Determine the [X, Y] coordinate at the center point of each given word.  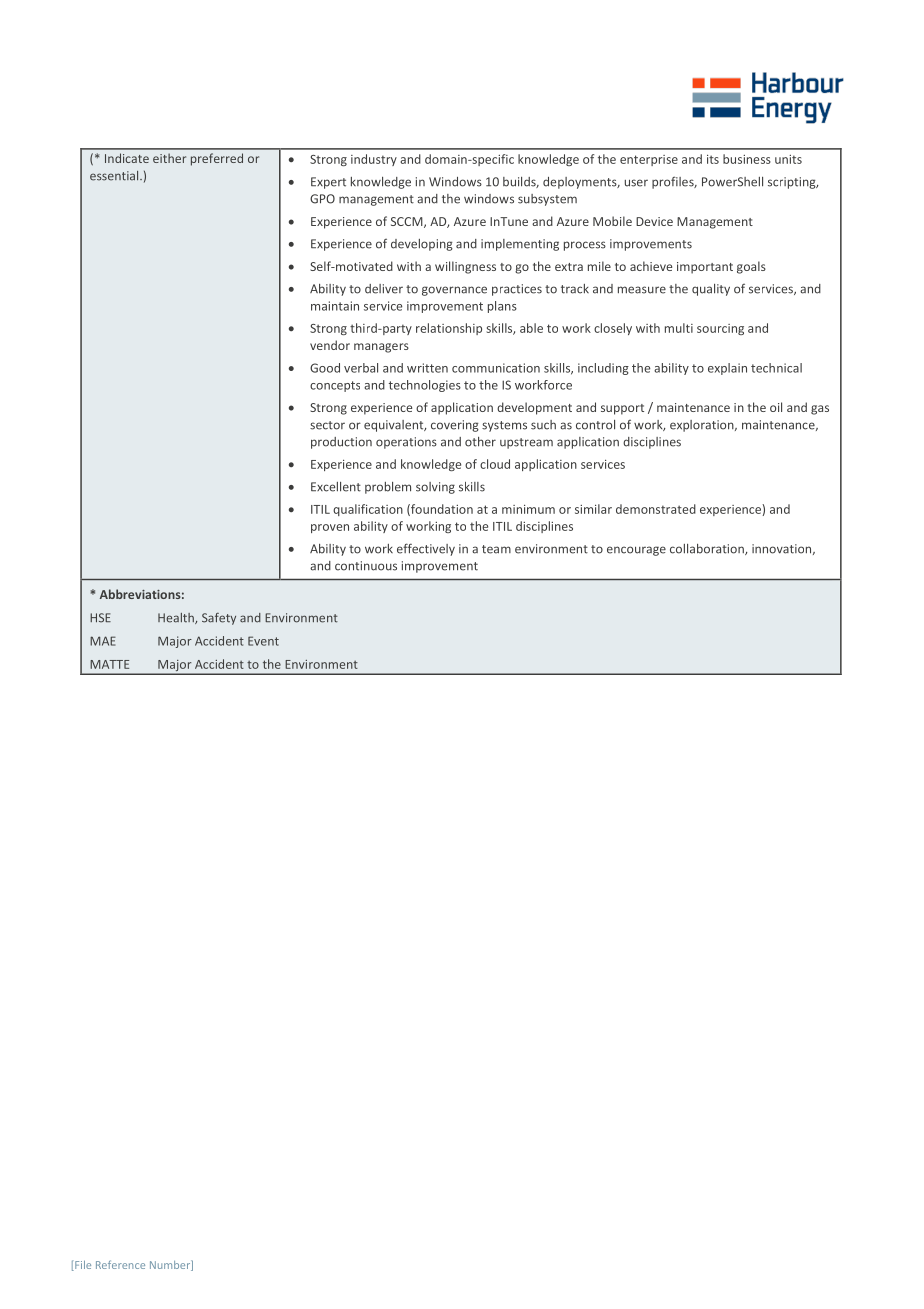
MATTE [109, 664]
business [747, 159]
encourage [636, 551]
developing [422, 245]
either [169, 158]
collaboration [708, 549]
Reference [120, 1264]
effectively [426, 549]
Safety [219, 619]
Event [263, 641]
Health [177, 618]
